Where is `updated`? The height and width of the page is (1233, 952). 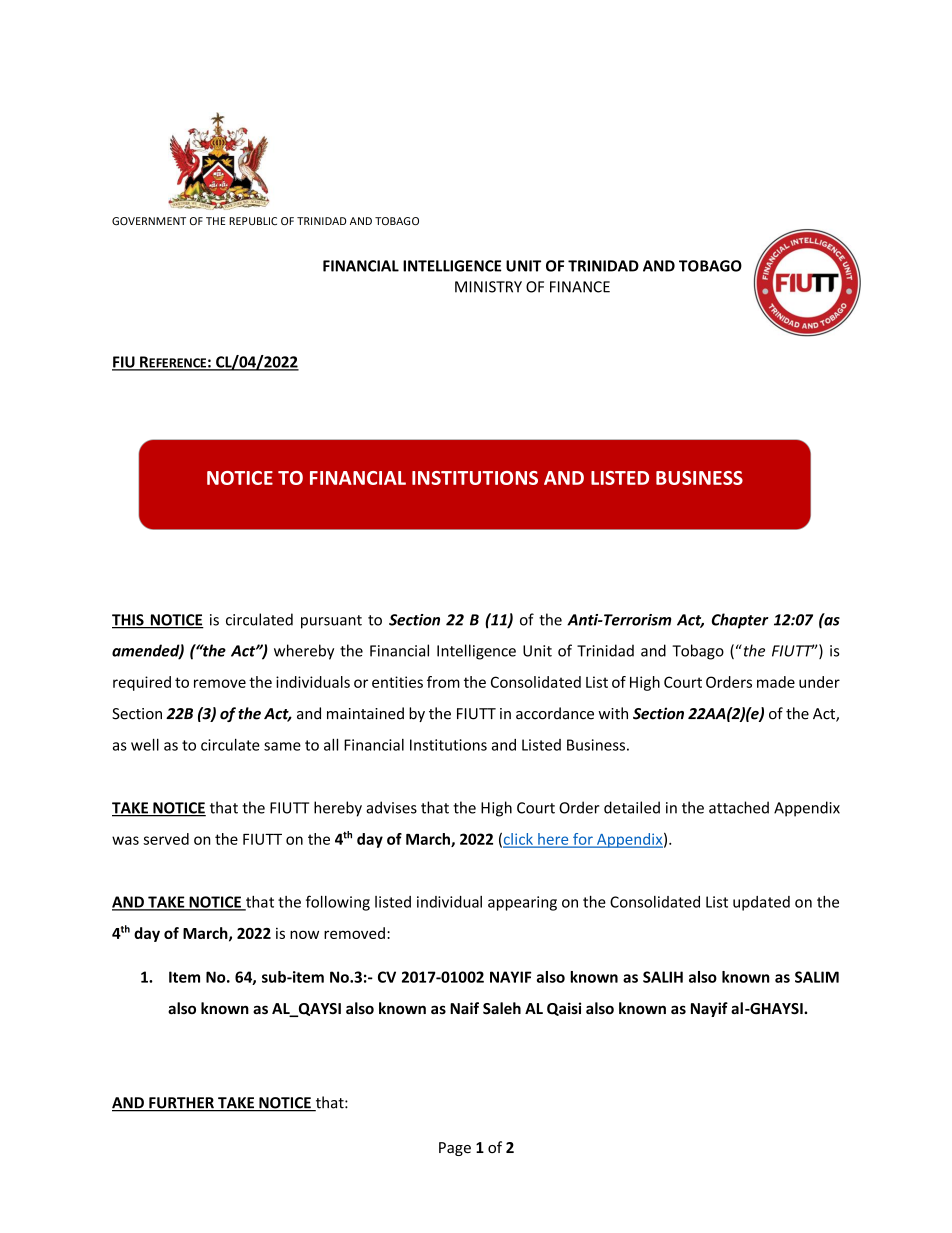 updated is located at coordinates (761, 903).
